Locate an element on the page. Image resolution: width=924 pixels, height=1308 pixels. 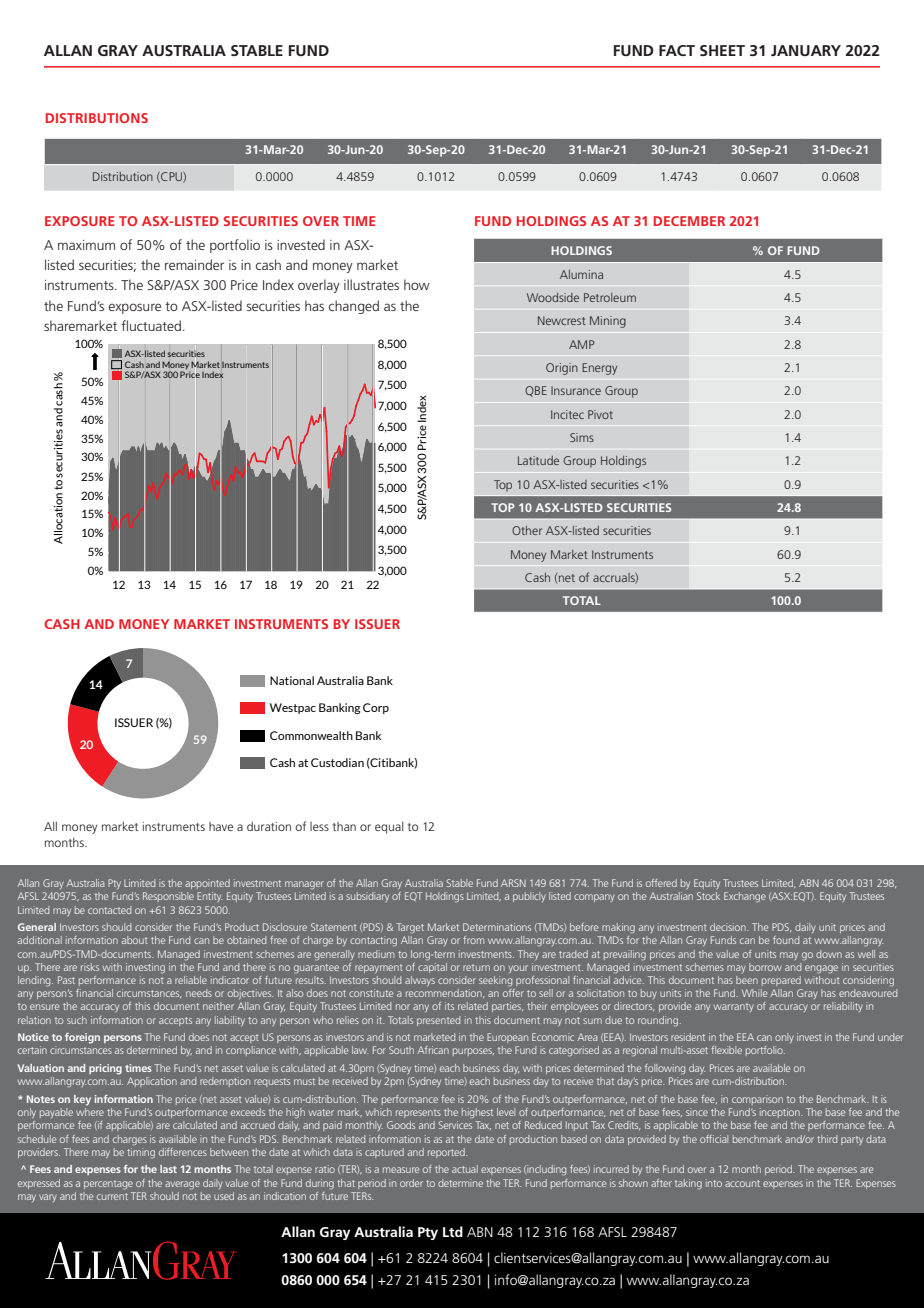
JANUARY is located at coordinates (806, 50).
